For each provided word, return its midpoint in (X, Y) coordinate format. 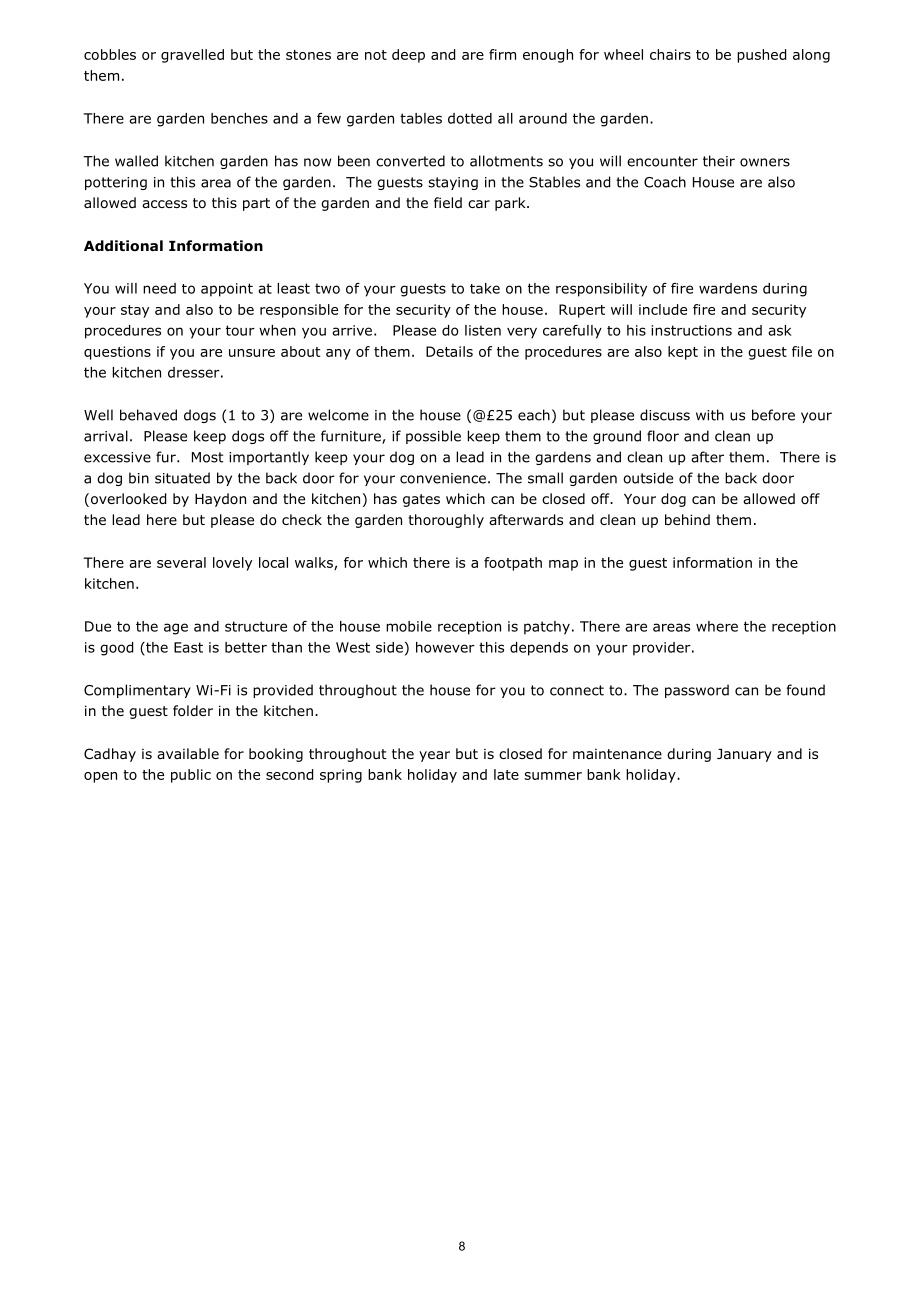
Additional (123, 246)
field (448, 202)
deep (408, 56)
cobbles (110, 54)
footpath (513, 564)
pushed (761, 56)
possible (433, 437)
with (710, 415)
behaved (148, 415)
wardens (728, 288)
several (181, 562)
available (188, 753)
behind (687, 519)
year (434, 756)
